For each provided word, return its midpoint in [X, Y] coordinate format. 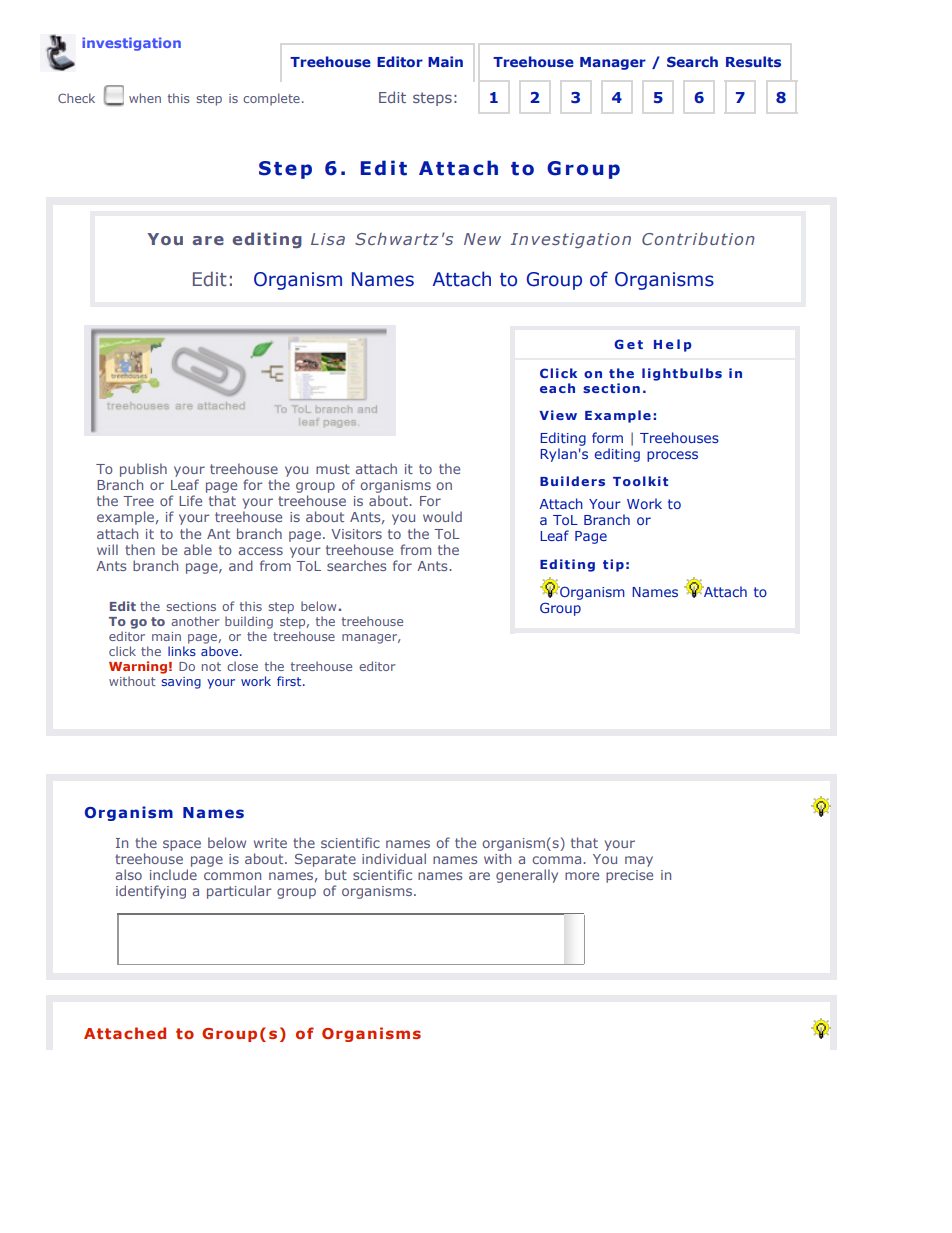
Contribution [698, 238]
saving [181, 683]
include [173, 874]
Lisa [328, 239]
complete [271, 99]
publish [143, 470]
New [482, 239]
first [290, 681]
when [145, 98]
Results [753, 61]
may [639, 861]
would [442, 516]
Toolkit [640, 481]
